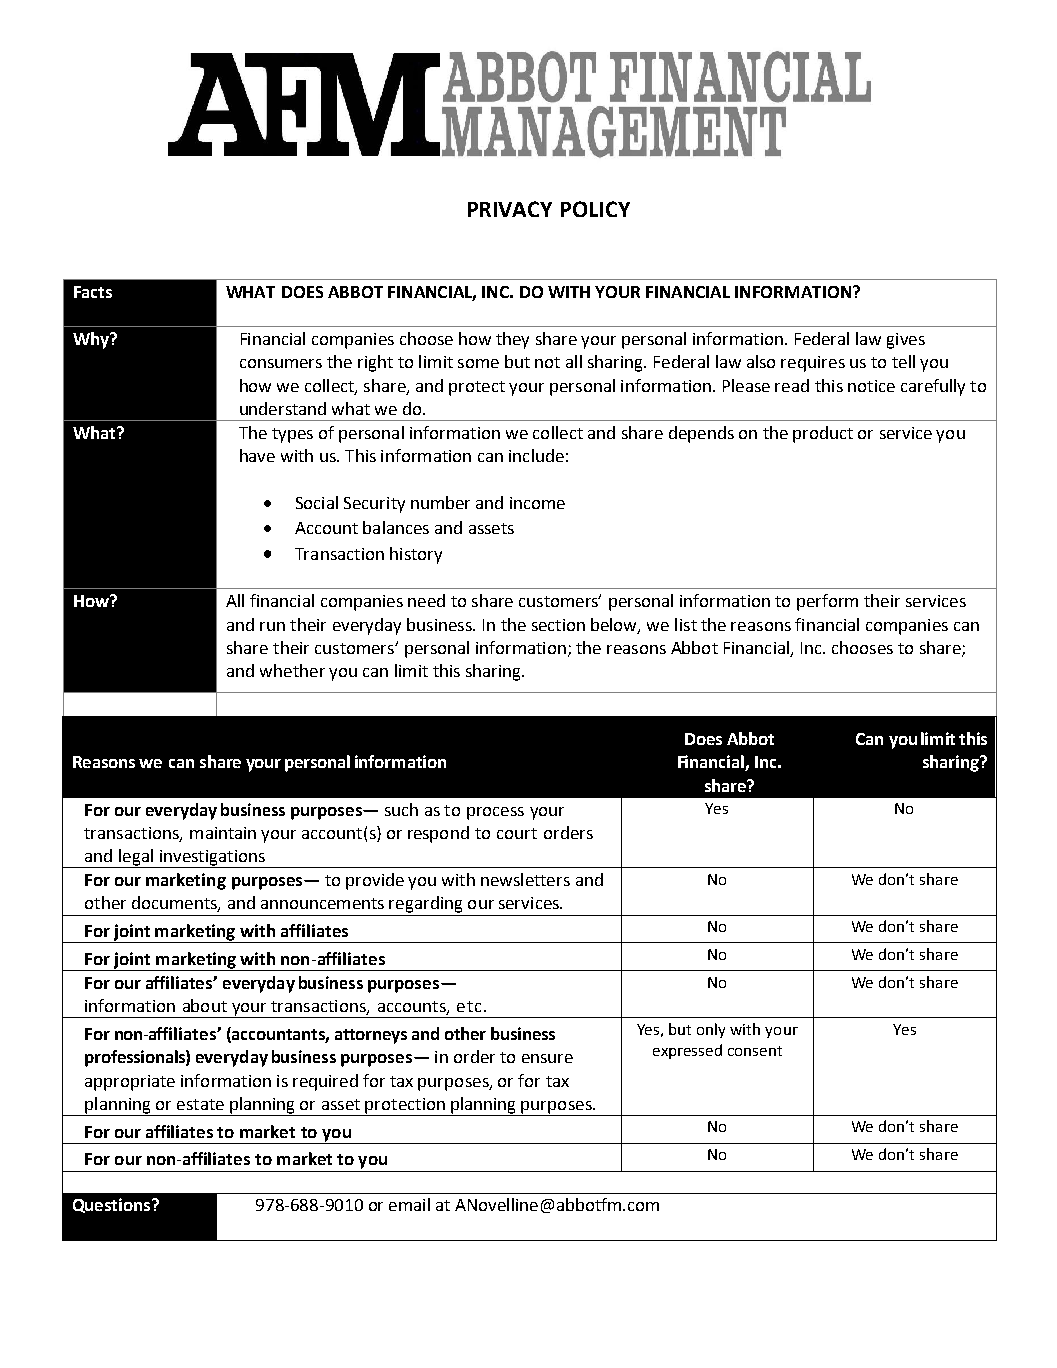  Describe the element at coordinates (409, 1204) in the screenshot. I see `email` at that location.
